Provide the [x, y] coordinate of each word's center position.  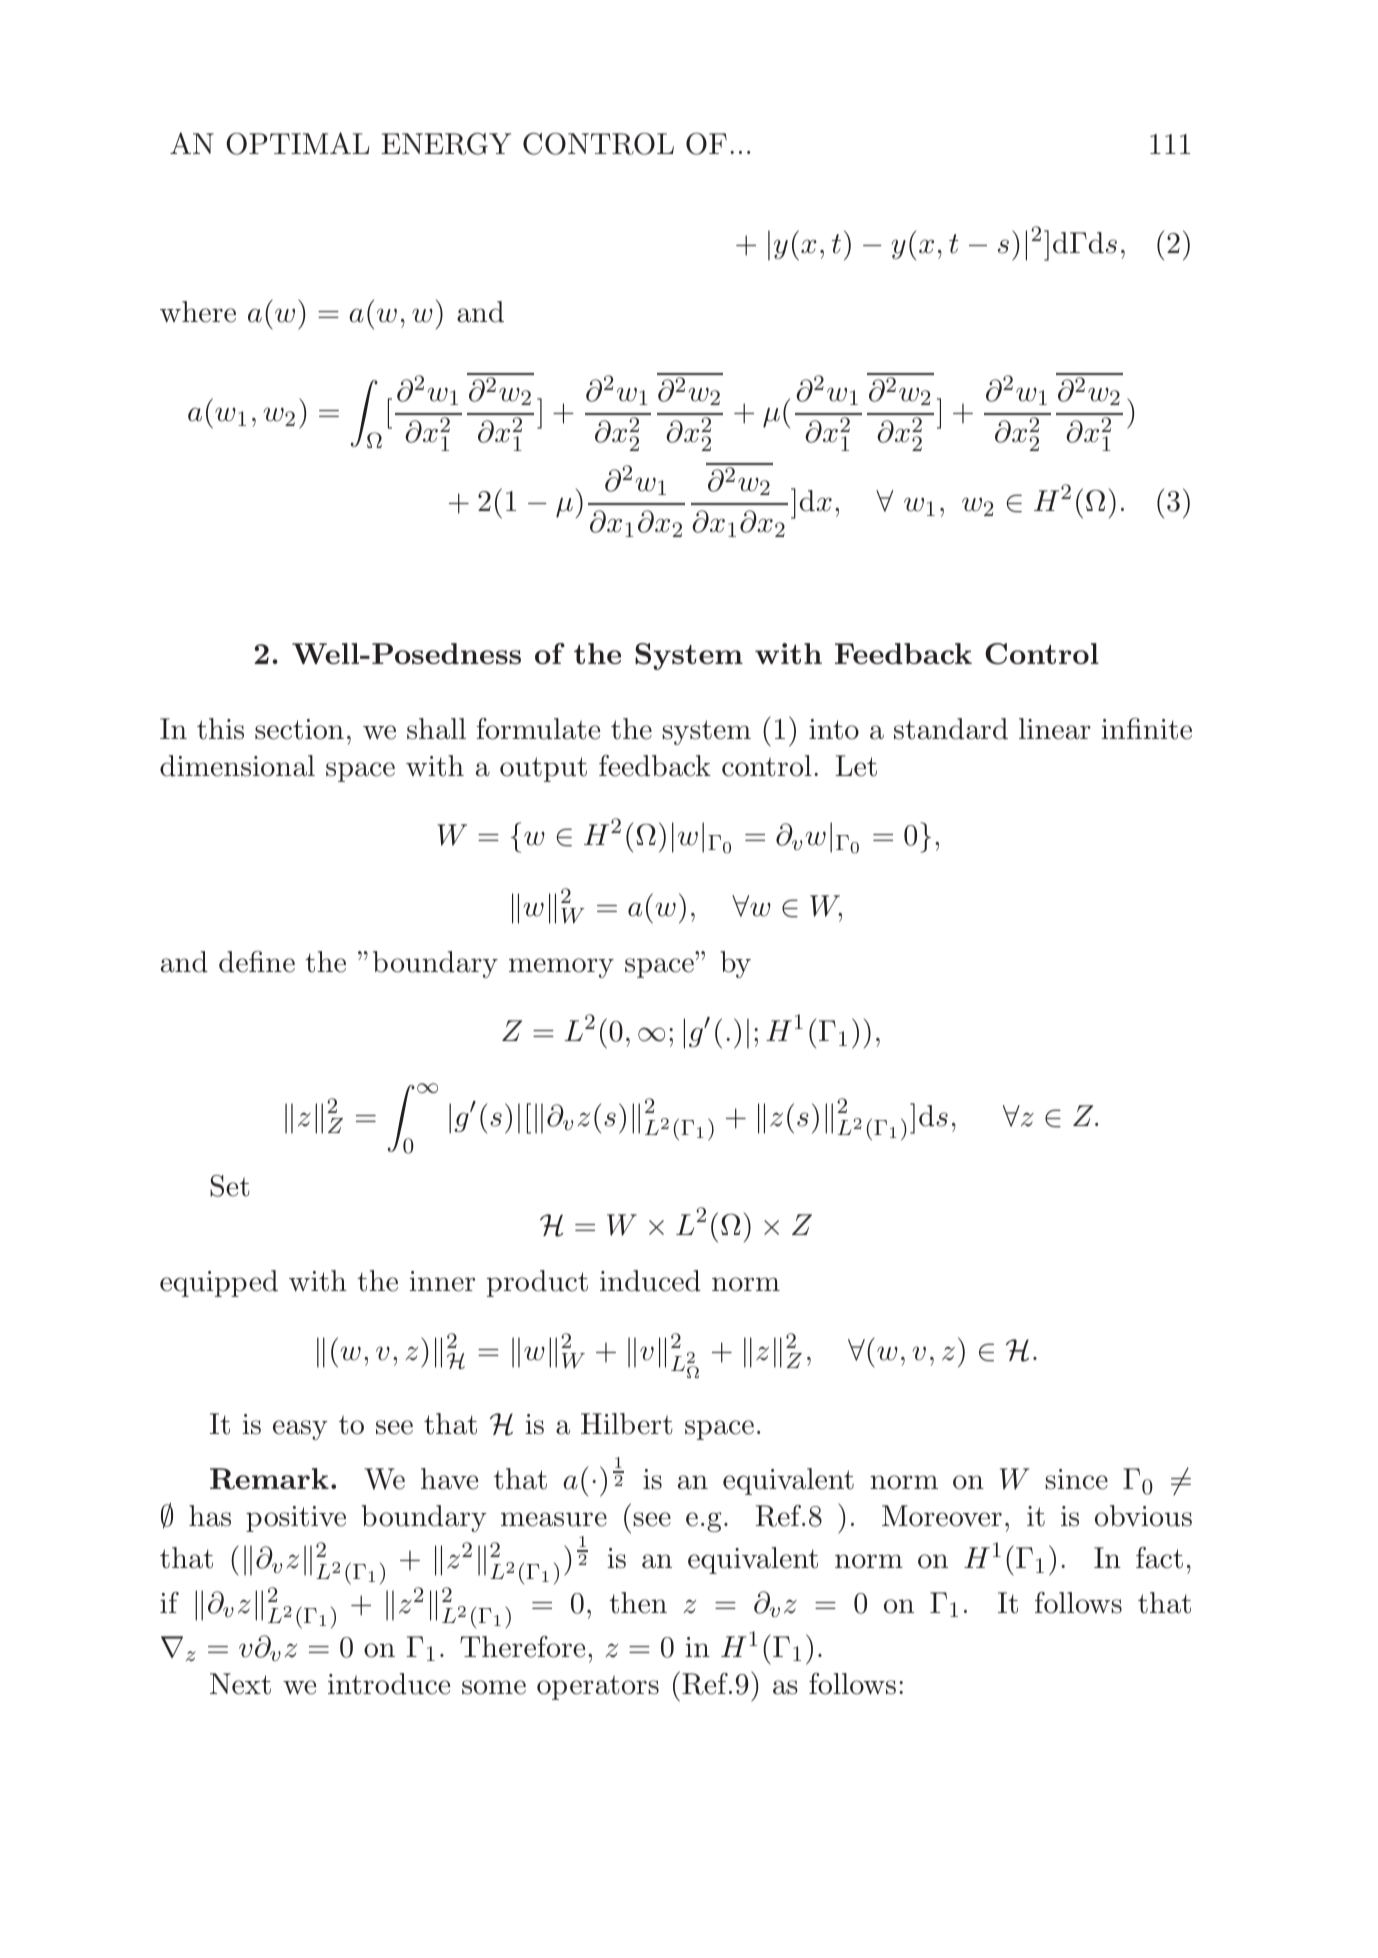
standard [951, 729]
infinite [1146, 729]
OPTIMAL [297, 143]
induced [650, 1281]
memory [561, 968]
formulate [538, 729]
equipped [219, 1283]
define [257, 962]
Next [240, 1684]
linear [1055, 729]
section [299, 729]
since [1076, 1479]
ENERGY [446, 144]
